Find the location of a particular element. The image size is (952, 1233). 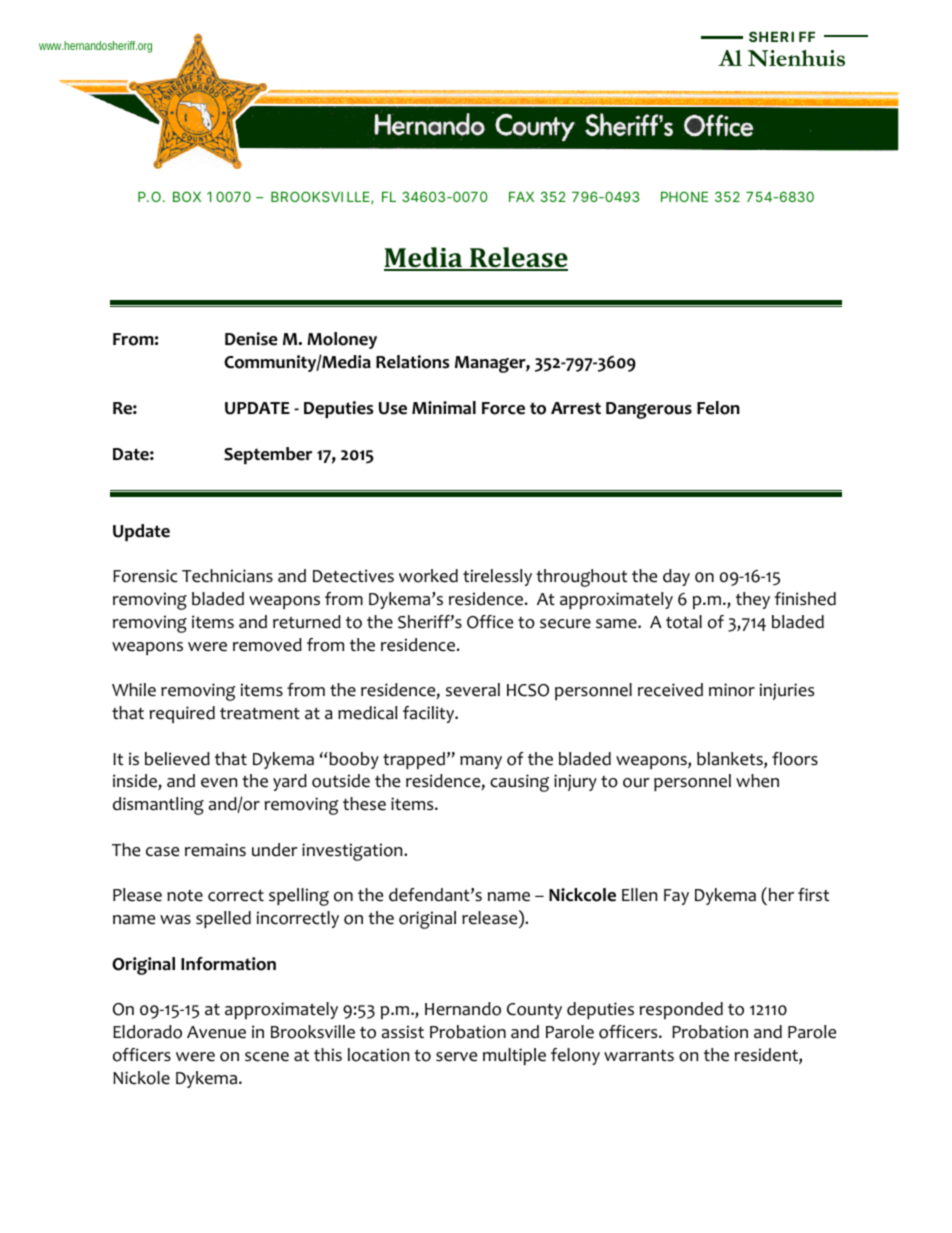

responded is located at coordinates (681, 1010).
